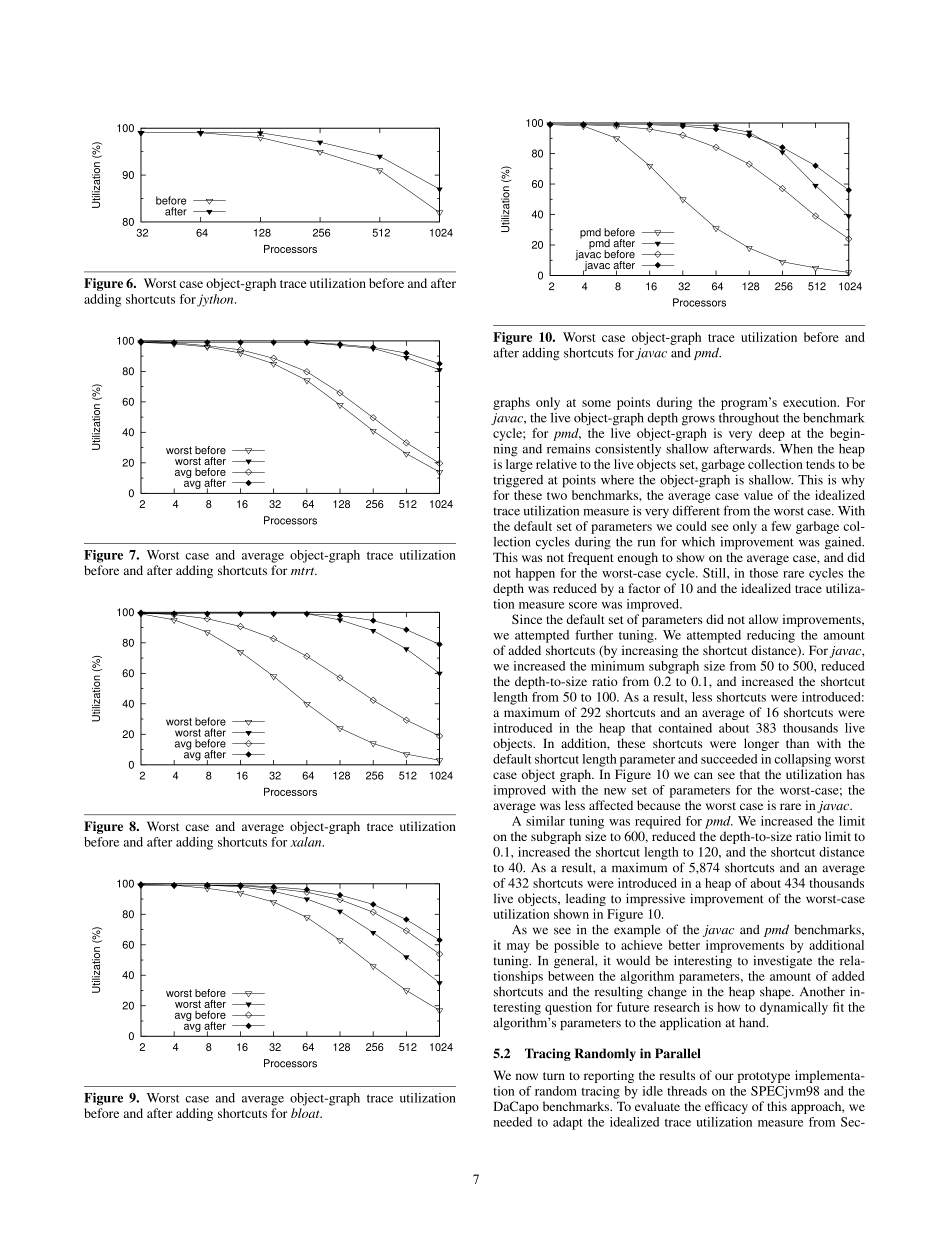  Describe the element at coordinates (763, 573) in the screenshot. I see `those` at that location.
